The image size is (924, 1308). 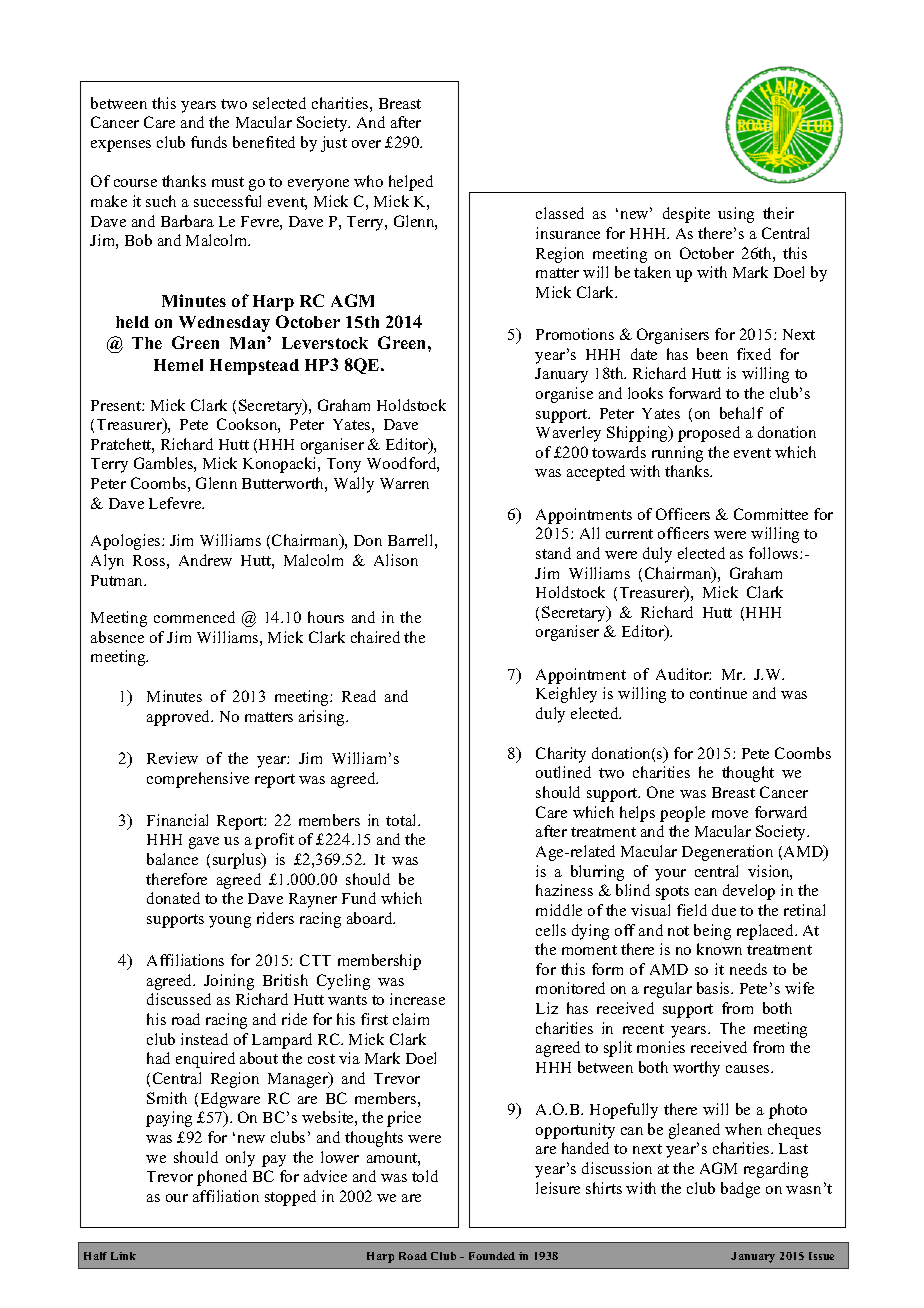 I want to click on move, so click(x=730, y=814).
